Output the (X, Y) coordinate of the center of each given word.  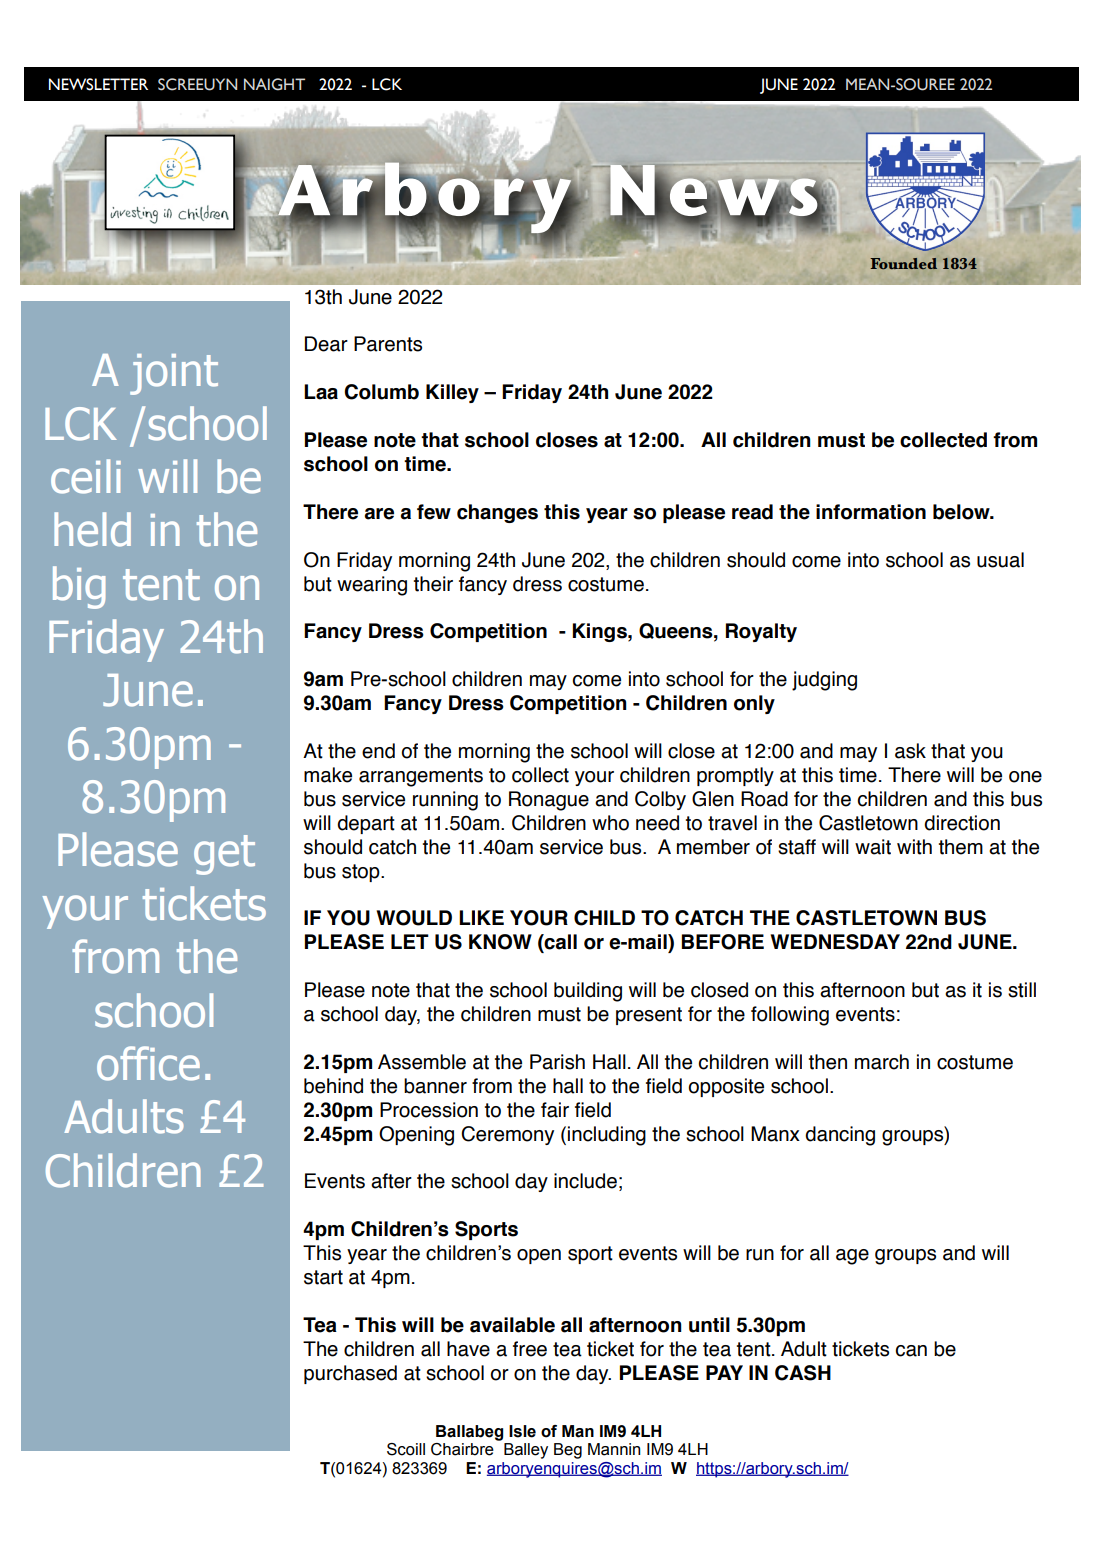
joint (174, 374)
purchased (350, 1374)
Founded (904, 264)
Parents (388, 344)
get (224, 855)
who (610, 823)
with (914, 847)
